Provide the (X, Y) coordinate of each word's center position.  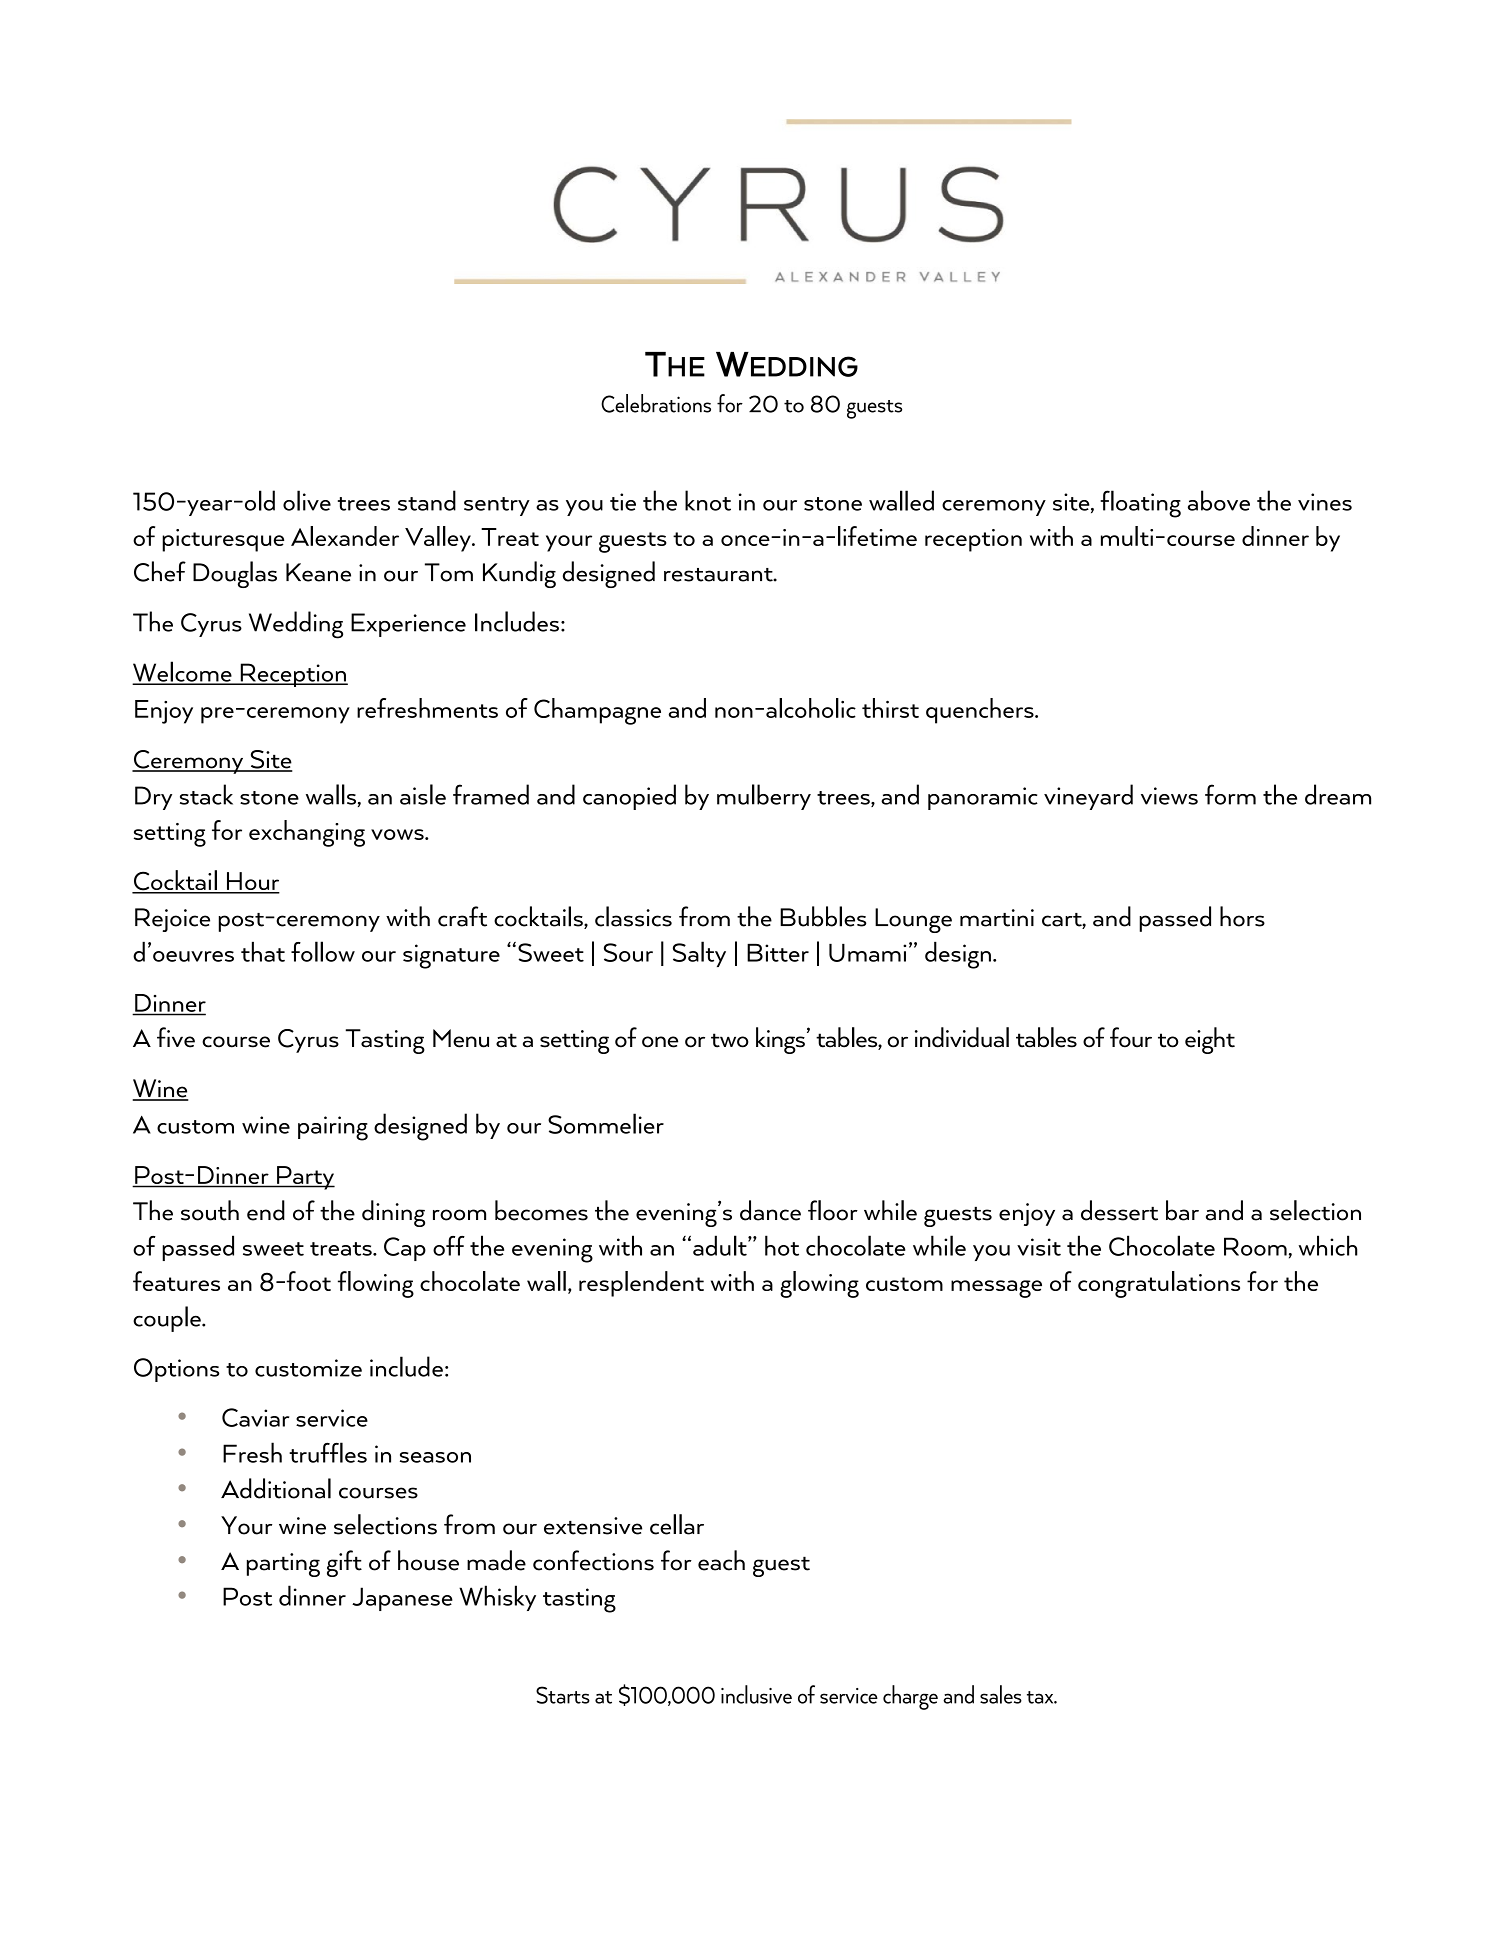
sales (1001, 1694)
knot (708, 500)
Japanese (402, 1599)
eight (1210, 1040)
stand (427, 500)
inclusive (756, 1694)
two (730, 1040)
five (176, 1037)
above (1219, 500)
